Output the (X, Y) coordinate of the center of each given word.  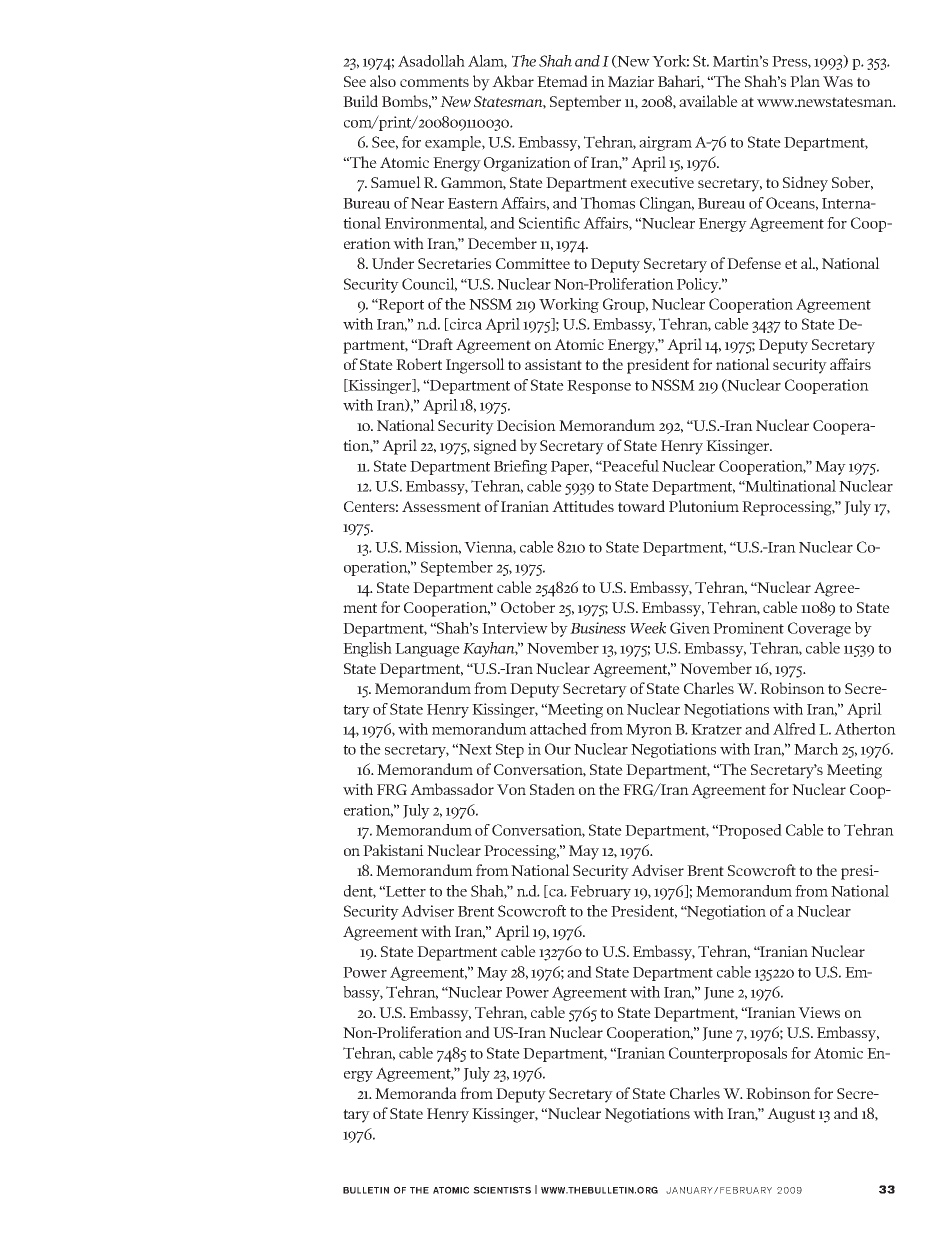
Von (511, 789)
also (383, 81)
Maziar (631, 81)
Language (427, 650)
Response (599, 387)
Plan (805, 81)
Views (819, 1012)
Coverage (819, 629)
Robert (419, 364)
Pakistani (393, 850)
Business (598, 628)
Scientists (502, 1190)
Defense (754, 263)
